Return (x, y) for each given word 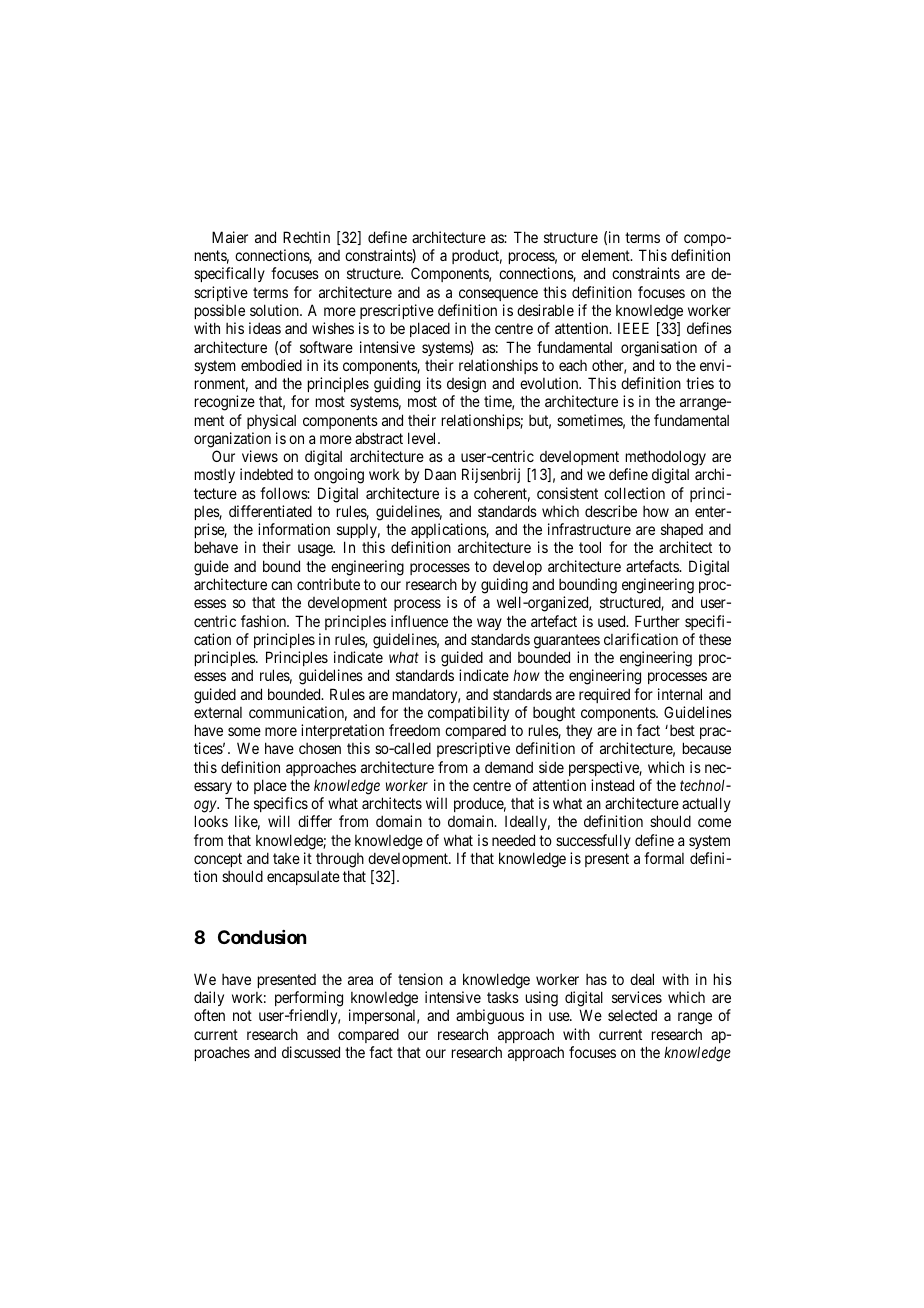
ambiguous (490, 1017)
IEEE (633, 328)
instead (612, 785)
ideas (265, 328)
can (281, 585)
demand (509, 767)
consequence (498, 295)
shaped (682, 532)
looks (211, 821)
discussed (311, 1052)
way (489, 624)
